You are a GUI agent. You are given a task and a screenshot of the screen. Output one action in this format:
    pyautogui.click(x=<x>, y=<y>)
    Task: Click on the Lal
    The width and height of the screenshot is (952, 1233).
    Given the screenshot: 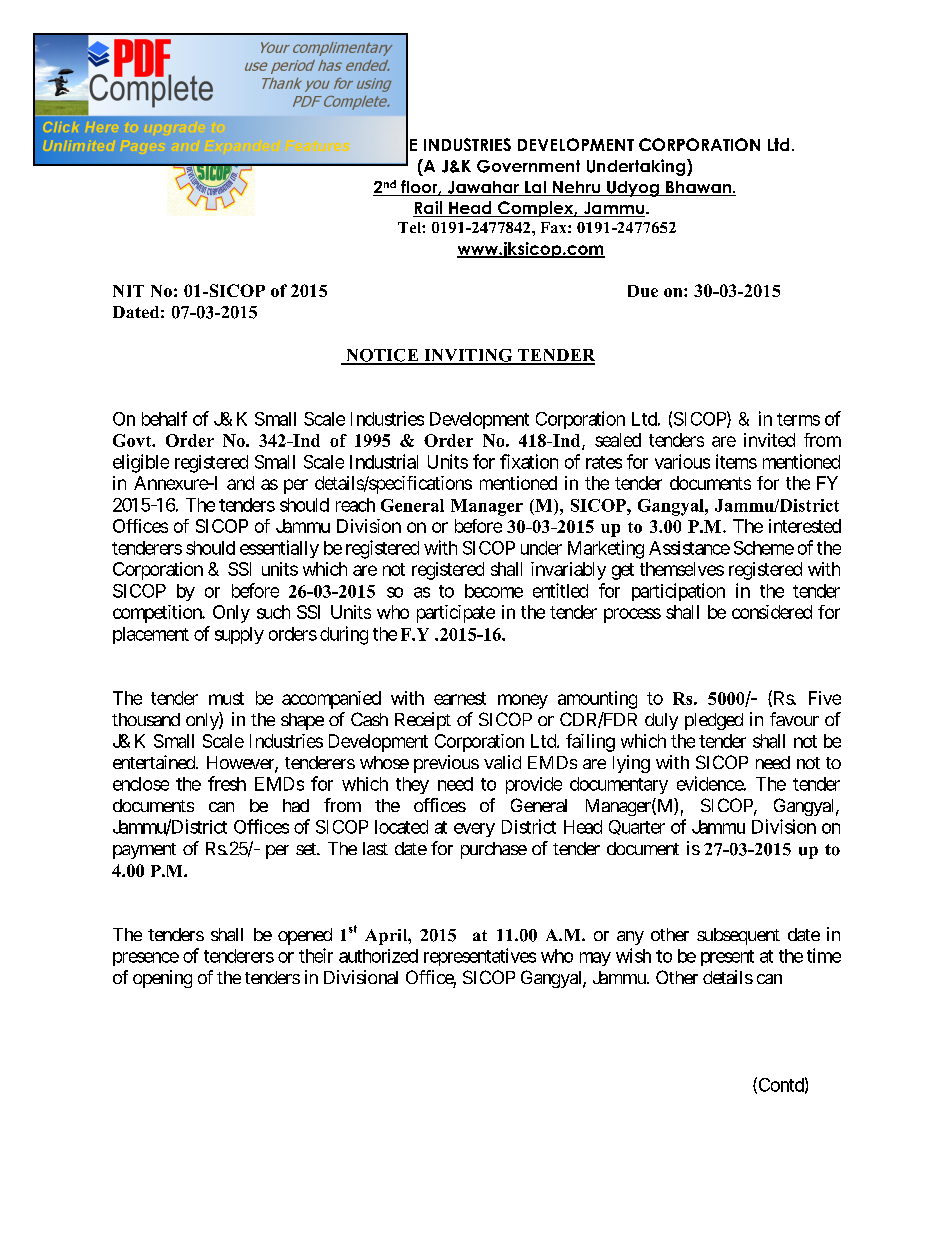 What is the action you would take?
    pyautogui.click(x=535, y=188)
